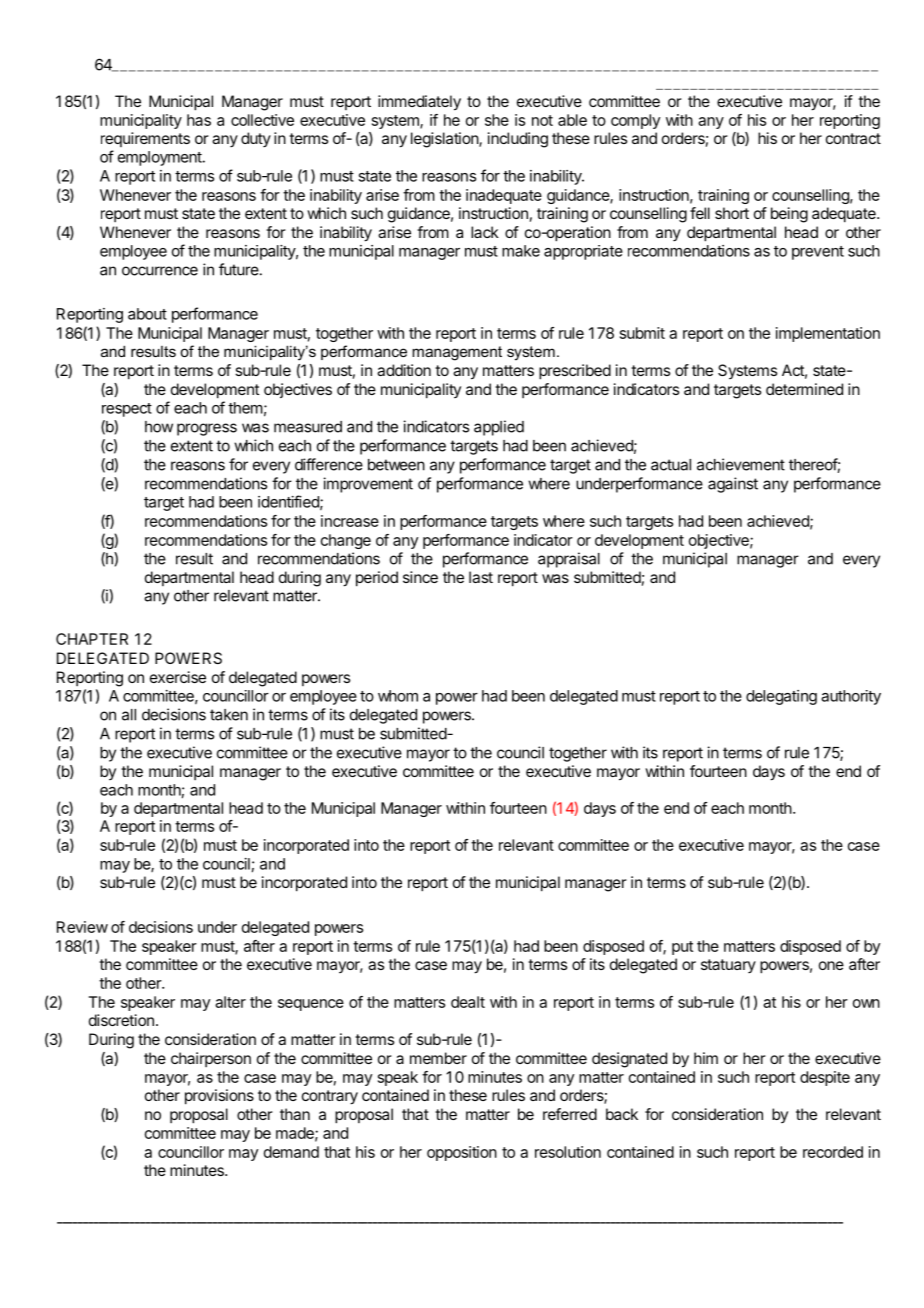  What do you see at coordinates (445, 140) in the document?
I see `legislation` at bounding box center [445, 140].
